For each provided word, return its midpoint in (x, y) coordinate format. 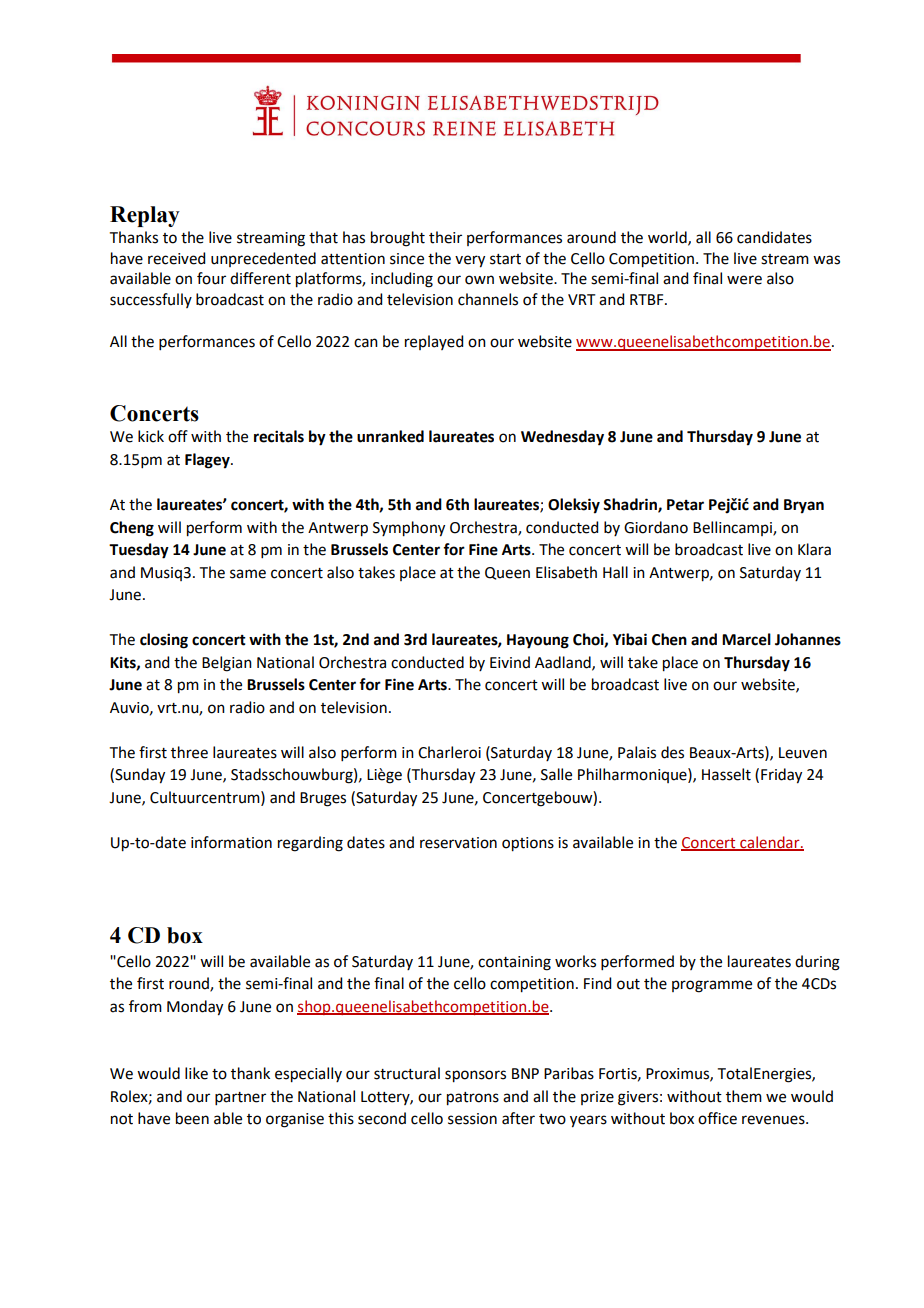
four (211, 278)
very (470, 261)
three (189, 752)
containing (514, 963)
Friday (781, 776)
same (248, 574)
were (744, 280)
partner (240, 1098)
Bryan (804, 506)
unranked (390, 436)
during (817, 963)
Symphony (409, 529)
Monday (195, 1008)
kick (151, 436)
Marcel (746, 639)
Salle (556, 774)
